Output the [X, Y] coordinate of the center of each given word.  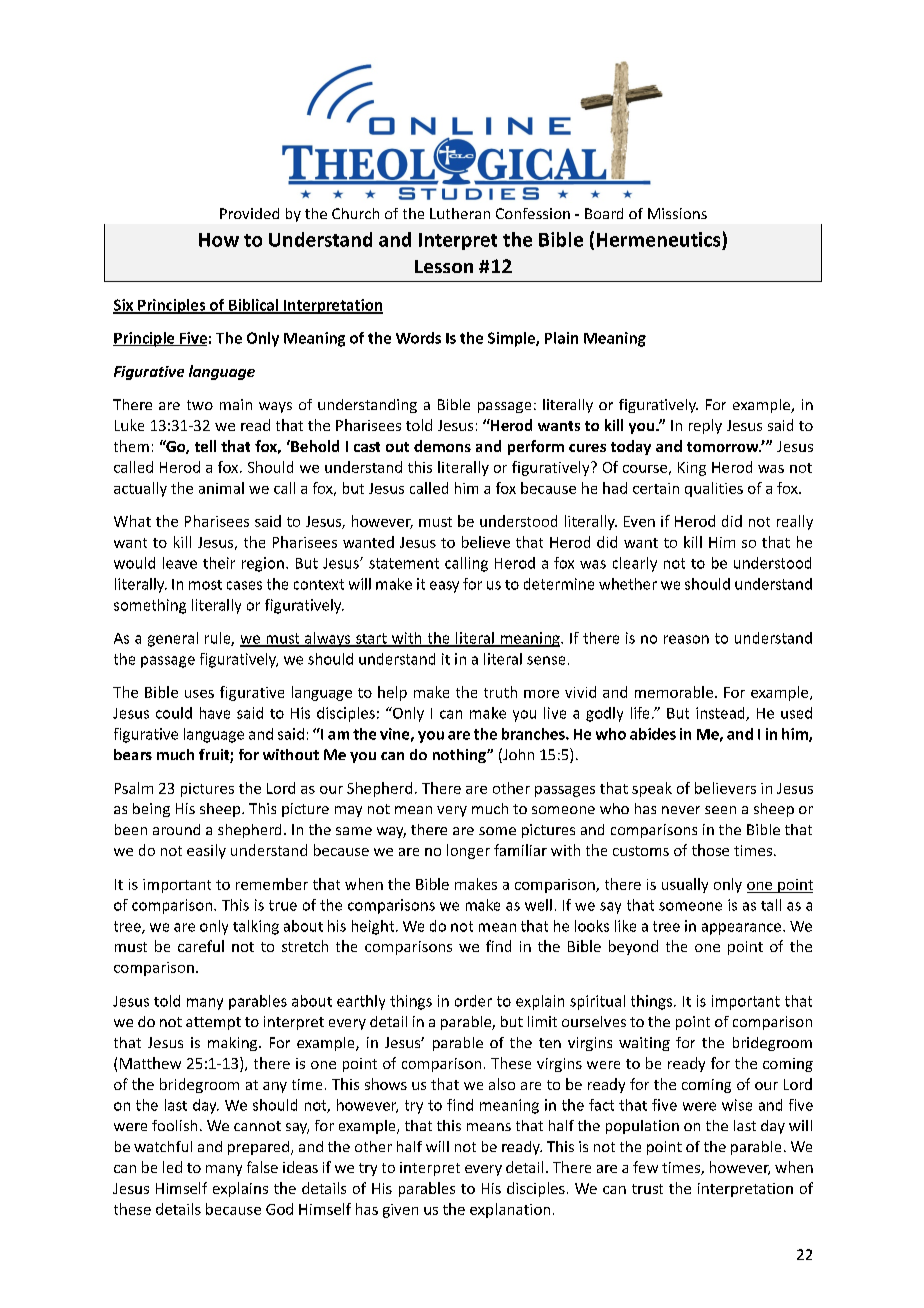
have [215, 713]
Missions [677, 213]
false [262, 1167]
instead [721, 714]
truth [500, 692]
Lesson [444, 266]
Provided [249, 213]
